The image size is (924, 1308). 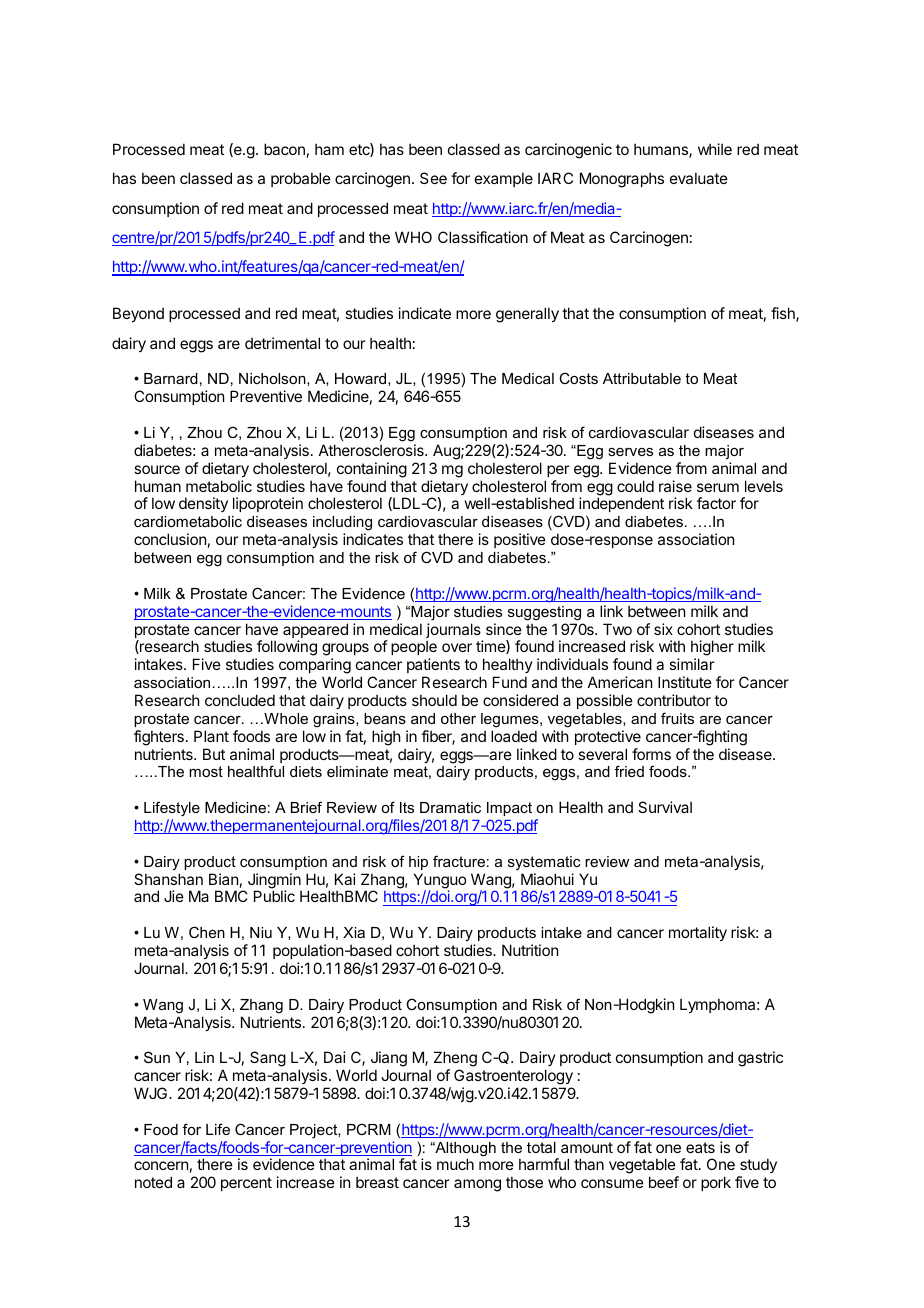 What do you see at coordinates (433, 665) in the screenshot?
I see `patients` at bounding box center [433, 665].
